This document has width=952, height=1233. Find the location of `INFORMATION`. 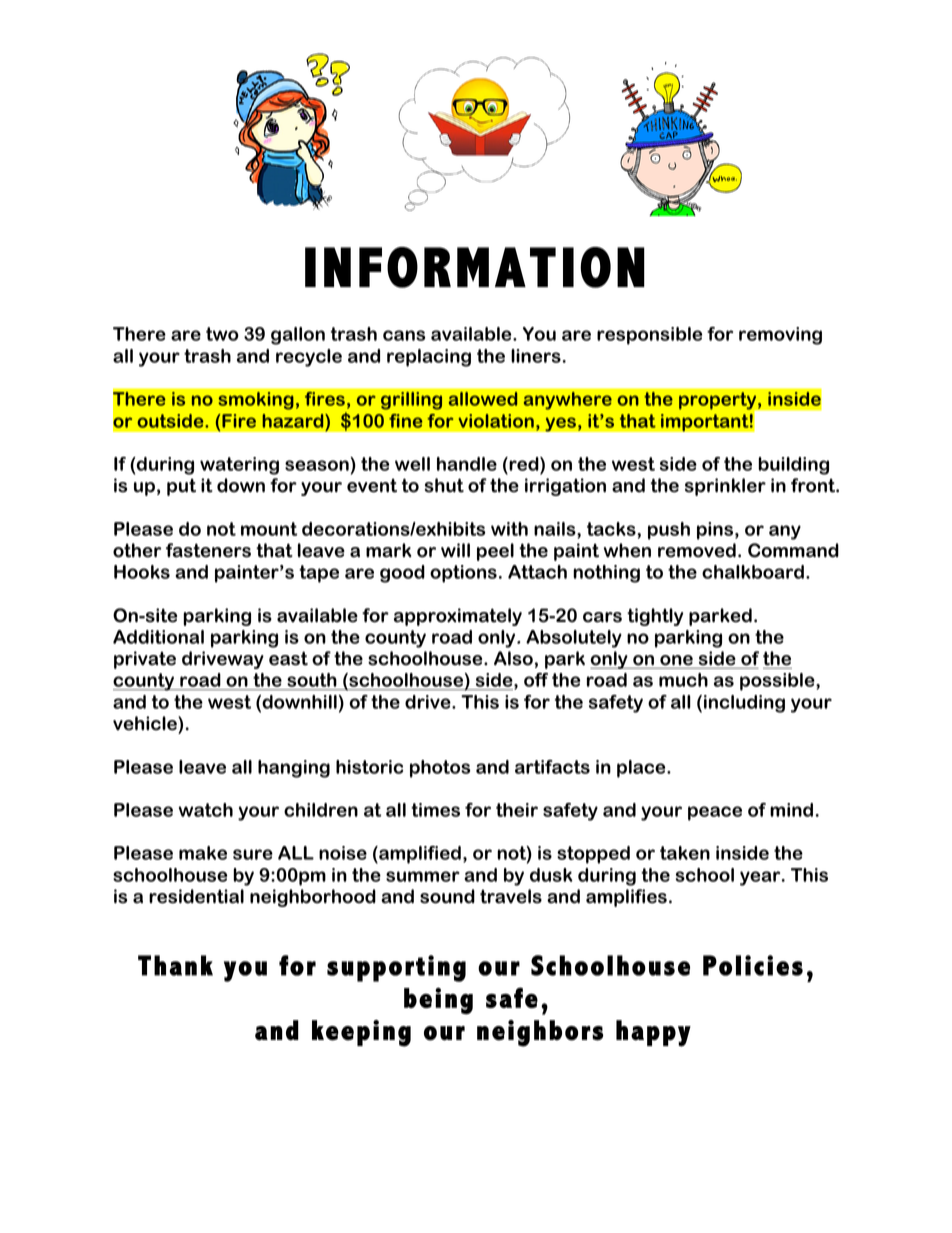

INFORMATION is located at coordinates (475, 267).
